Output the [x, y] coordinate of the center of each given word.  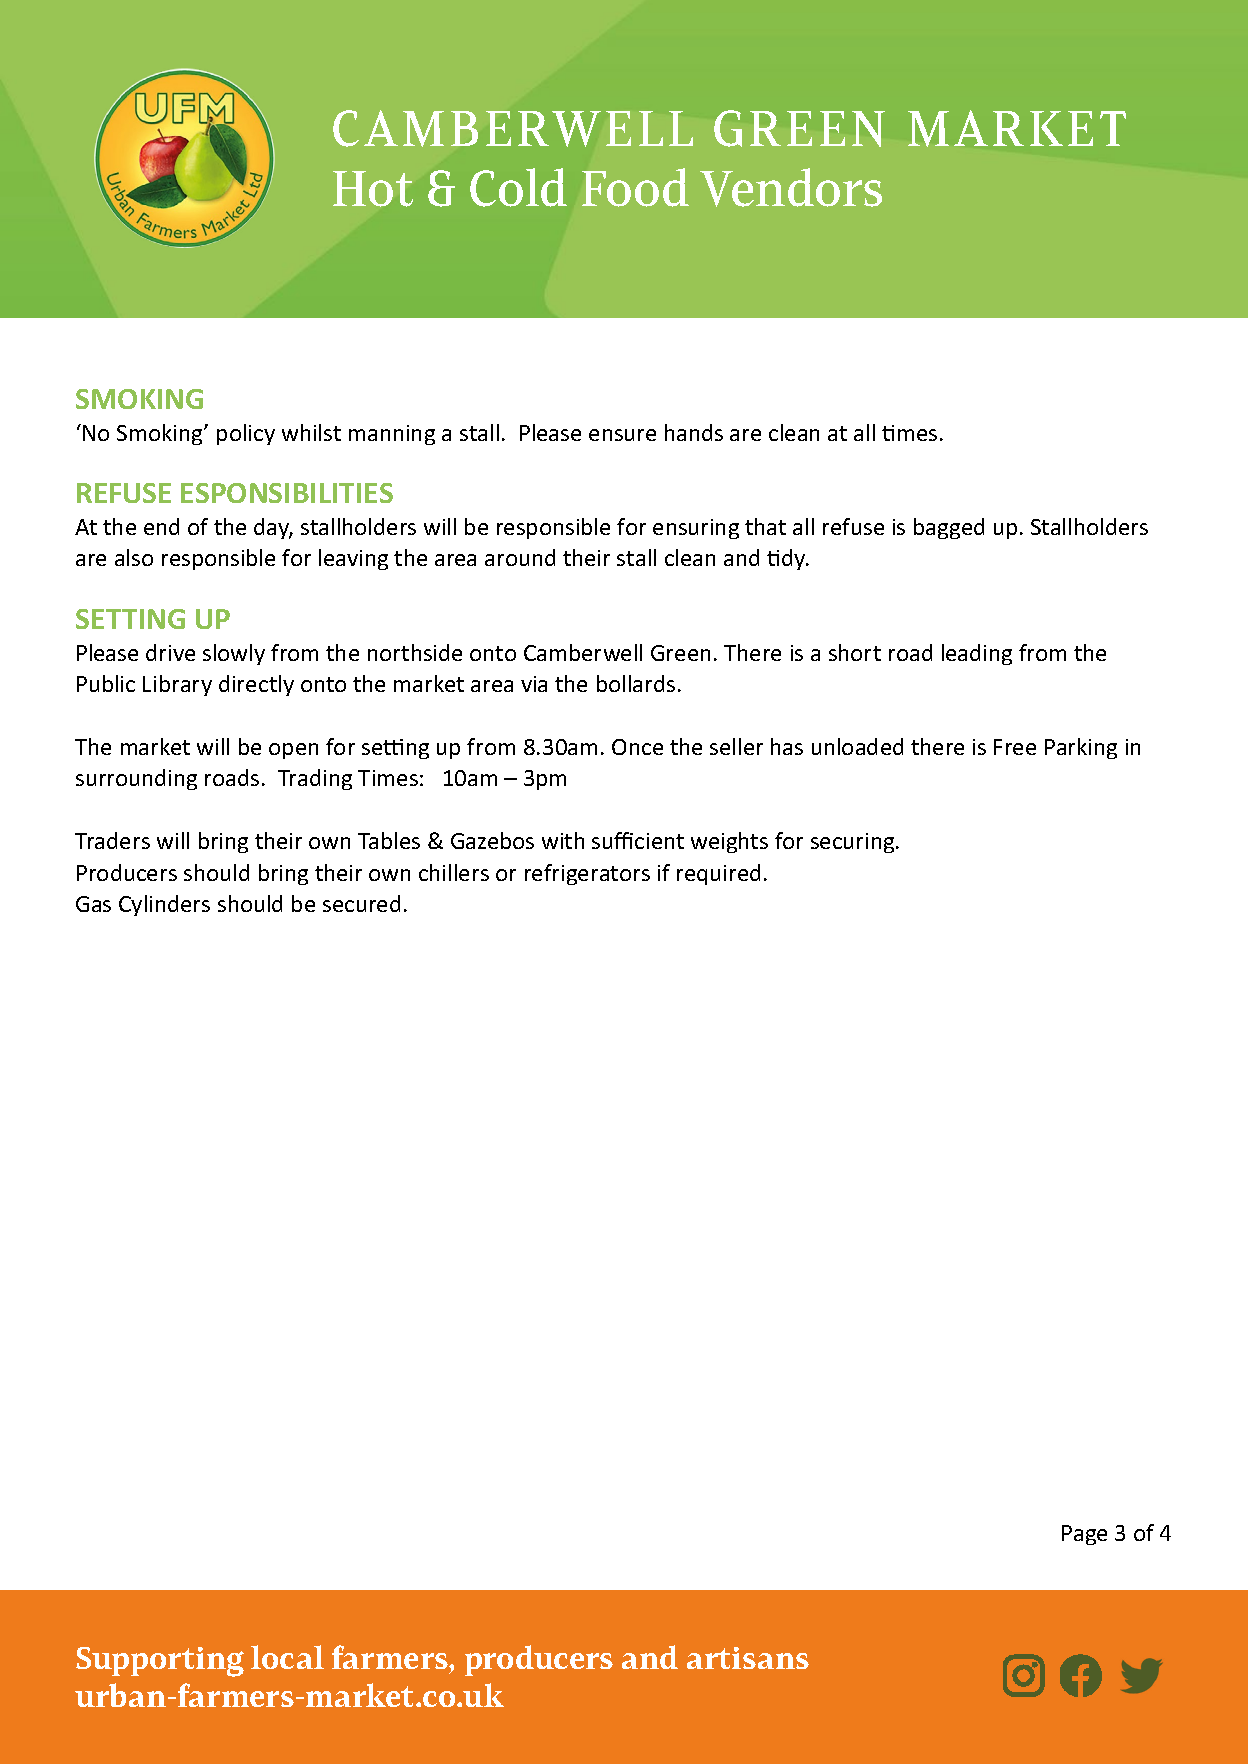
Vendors [791, 187]
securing [854, 843]
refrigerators [587, 874]
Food [635, 187]
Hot [373, 189]
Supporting [160, 1662]
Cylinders [164, 905]
